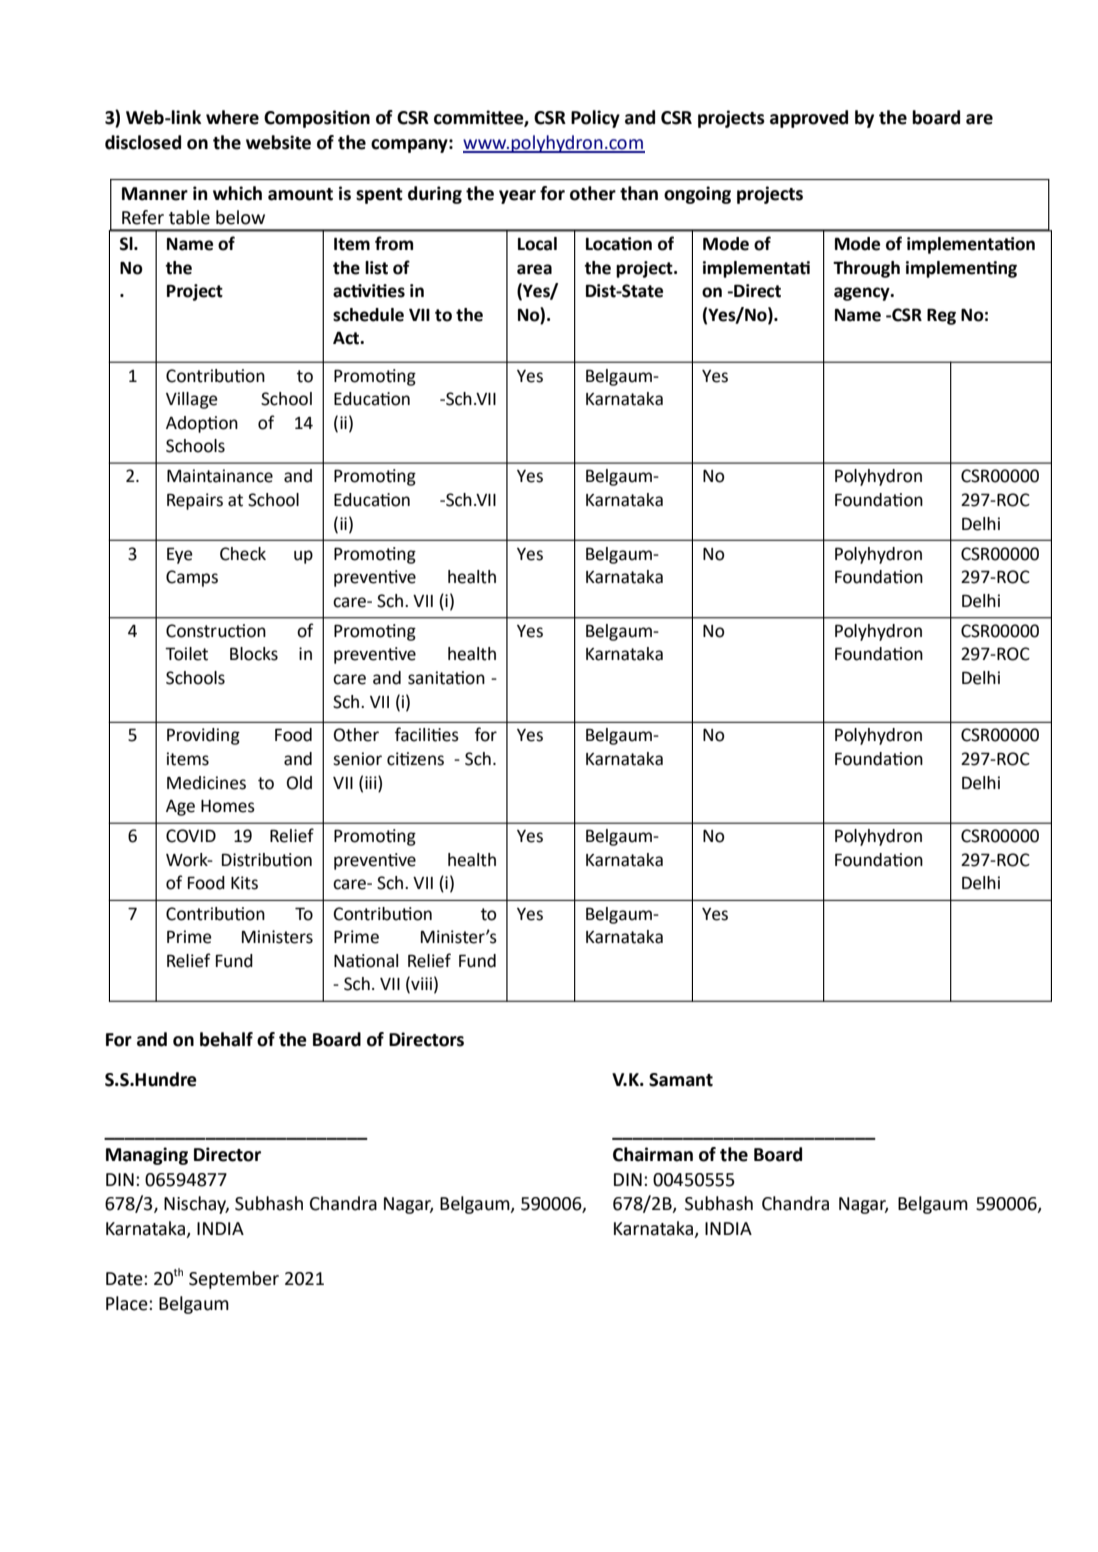  Describe the element at coordinates (357, 759) in the page. I see `senior` at that location.
